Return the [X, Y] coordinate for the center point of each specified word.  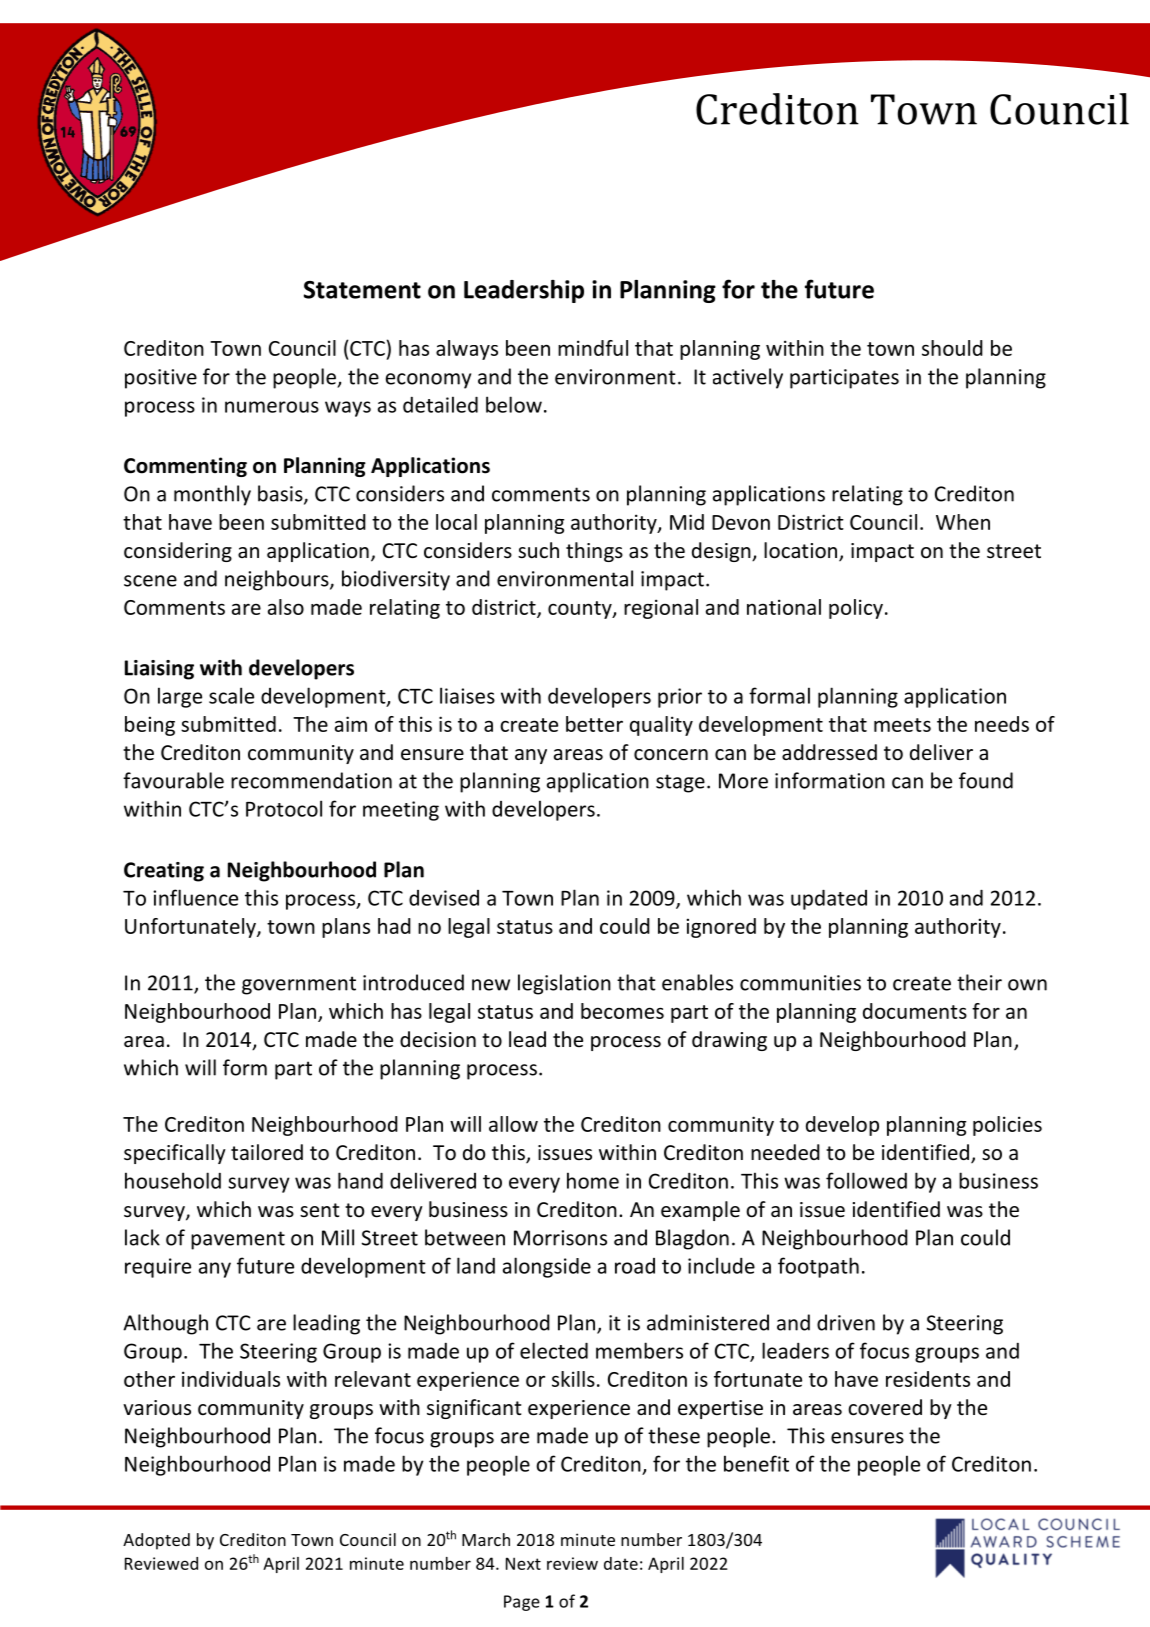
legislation [564, 984]
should [952, 348]
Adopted [156, 1541]
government [299, 985]
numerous [272, 407]
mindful [593, 348]
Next [523, 1563]
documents [915, 1011]
